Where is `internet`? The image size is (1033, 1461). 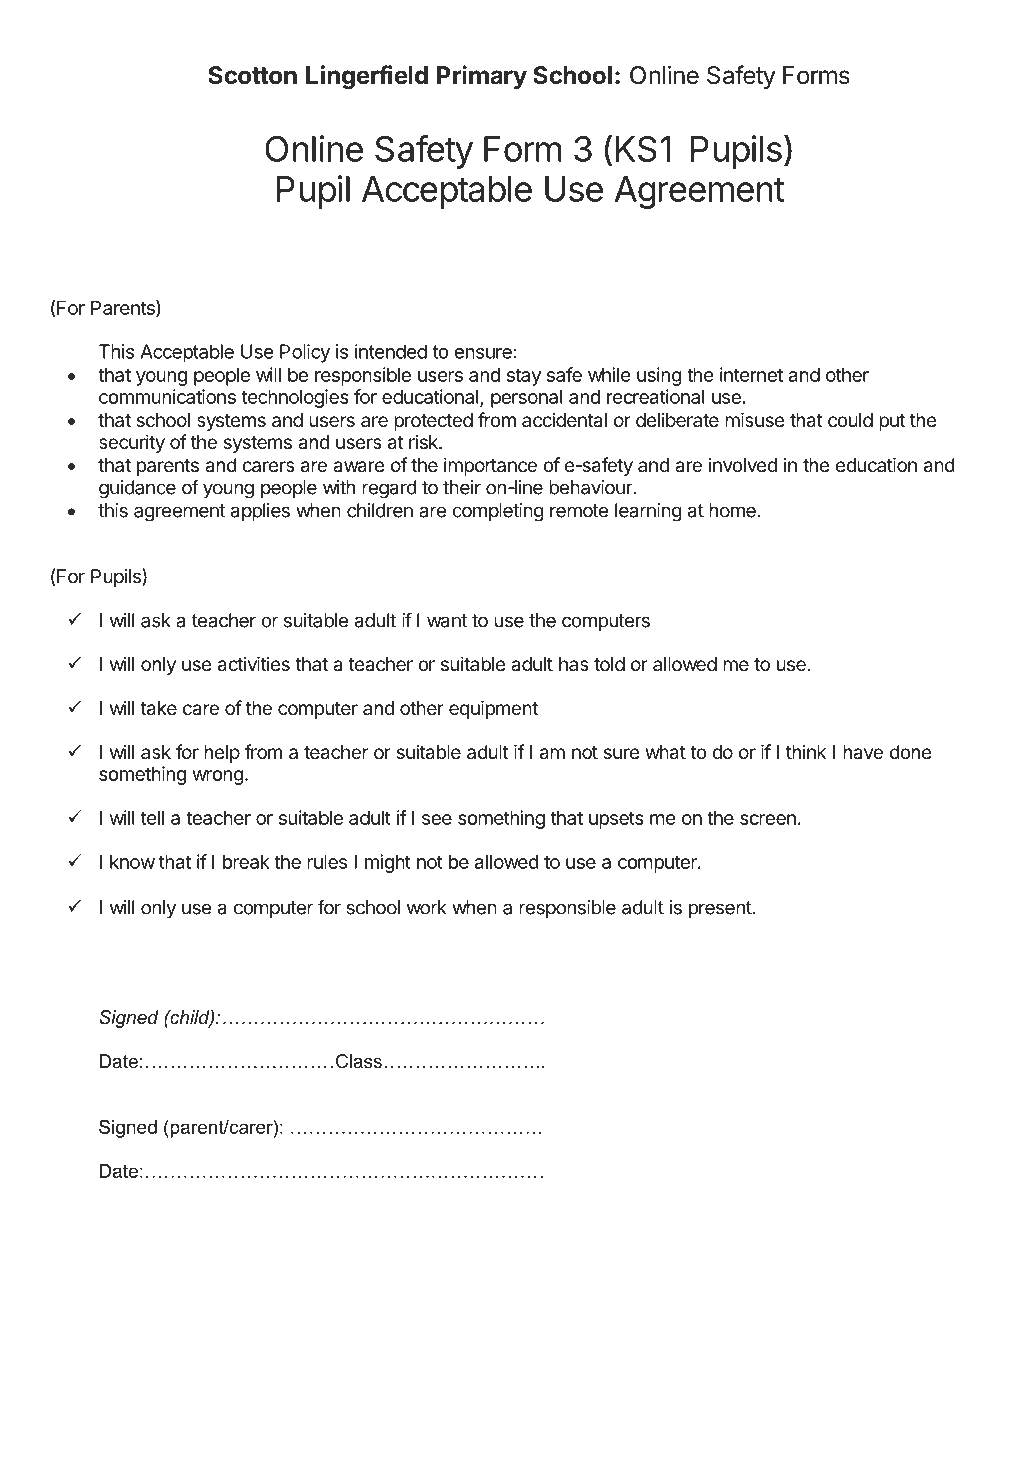 internet is located at coordinates (751, 374).
